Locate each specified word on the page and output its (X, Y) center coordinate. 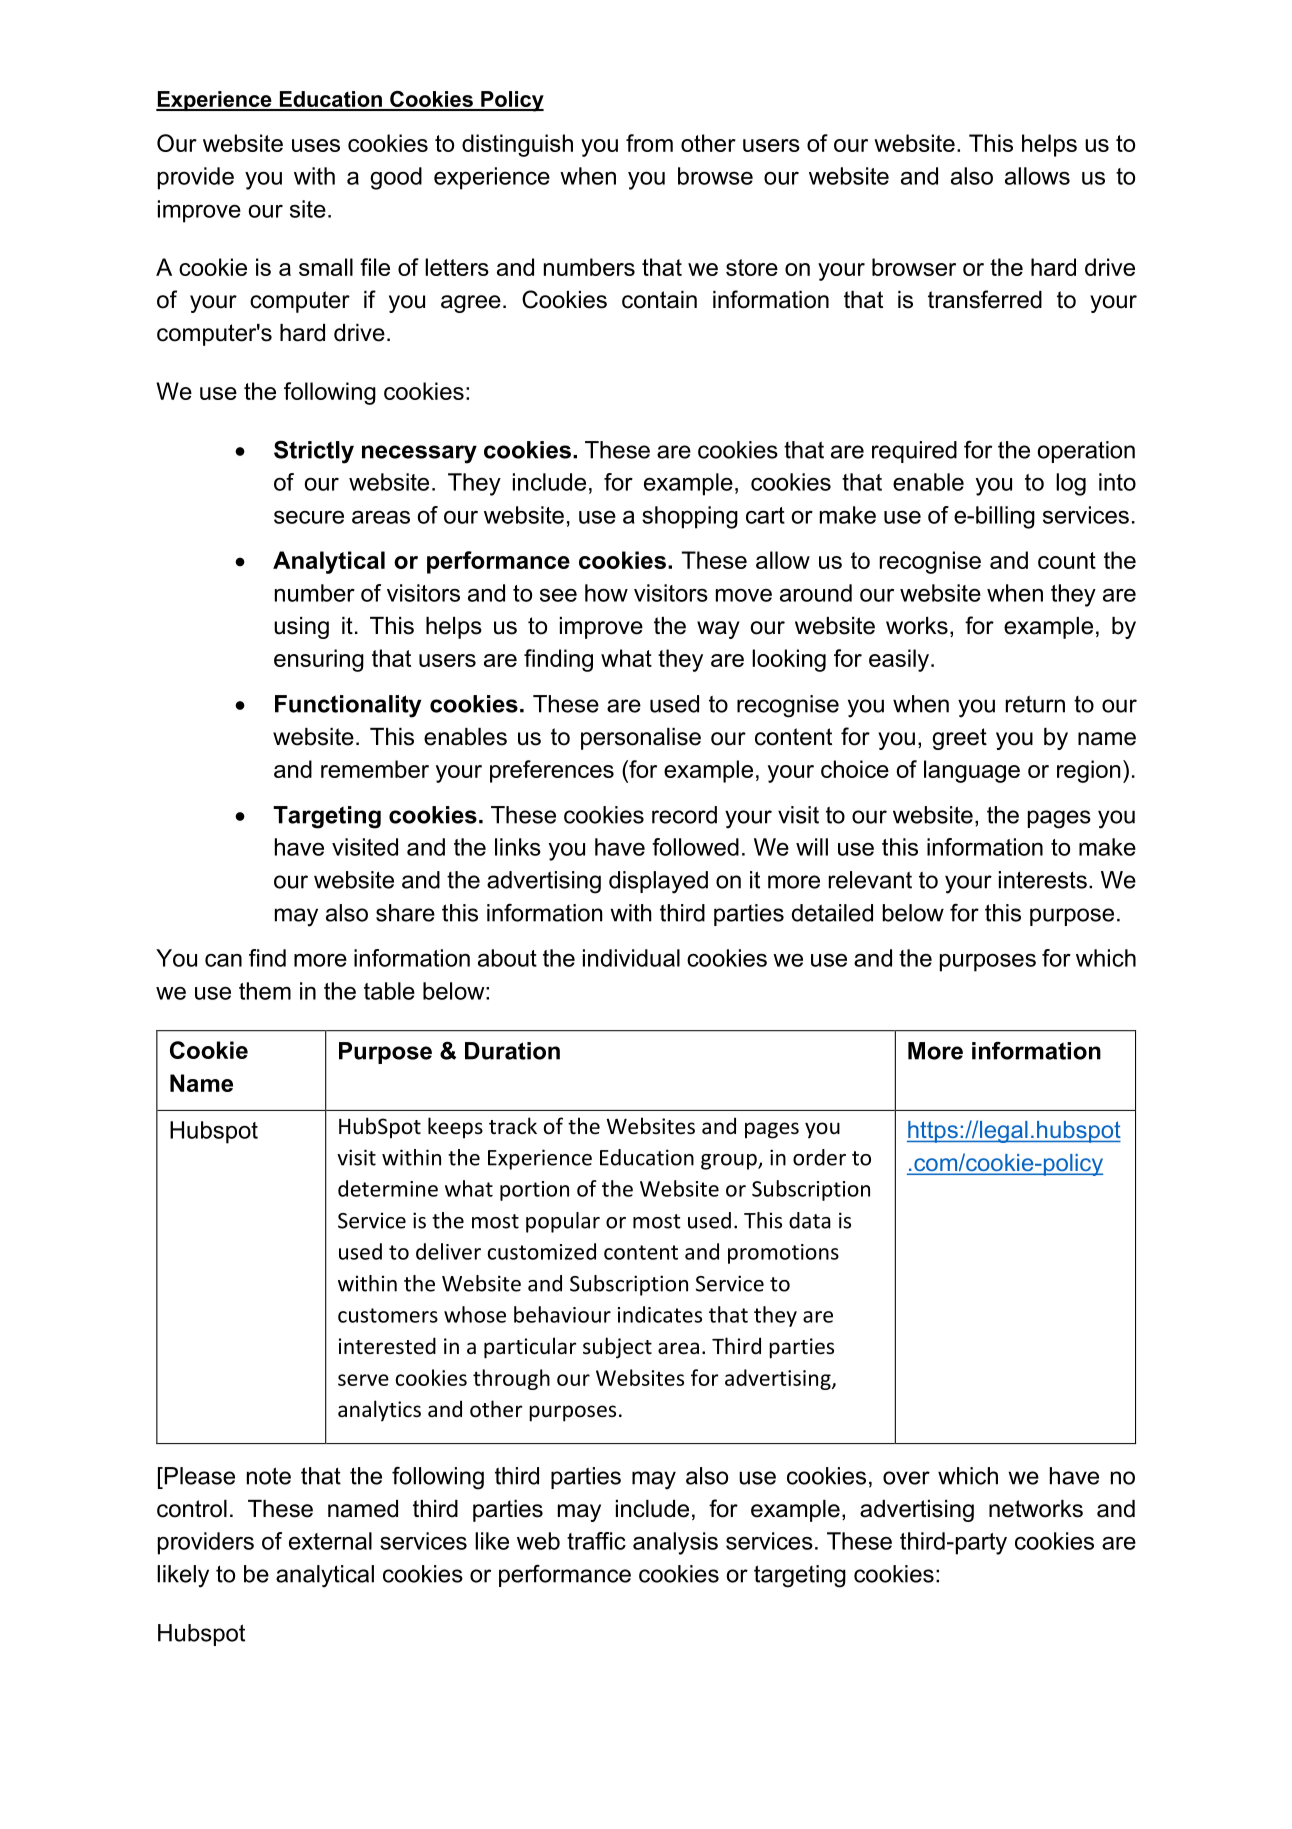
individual (631, 958)
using (301, 628)
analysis (675, 1543)
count (1067, 560)
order (819, 1157)
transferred (985, 299)
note (269, 1476)
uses (316, 145)
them (265, 991)
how (606, 593)
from (649, 143)
